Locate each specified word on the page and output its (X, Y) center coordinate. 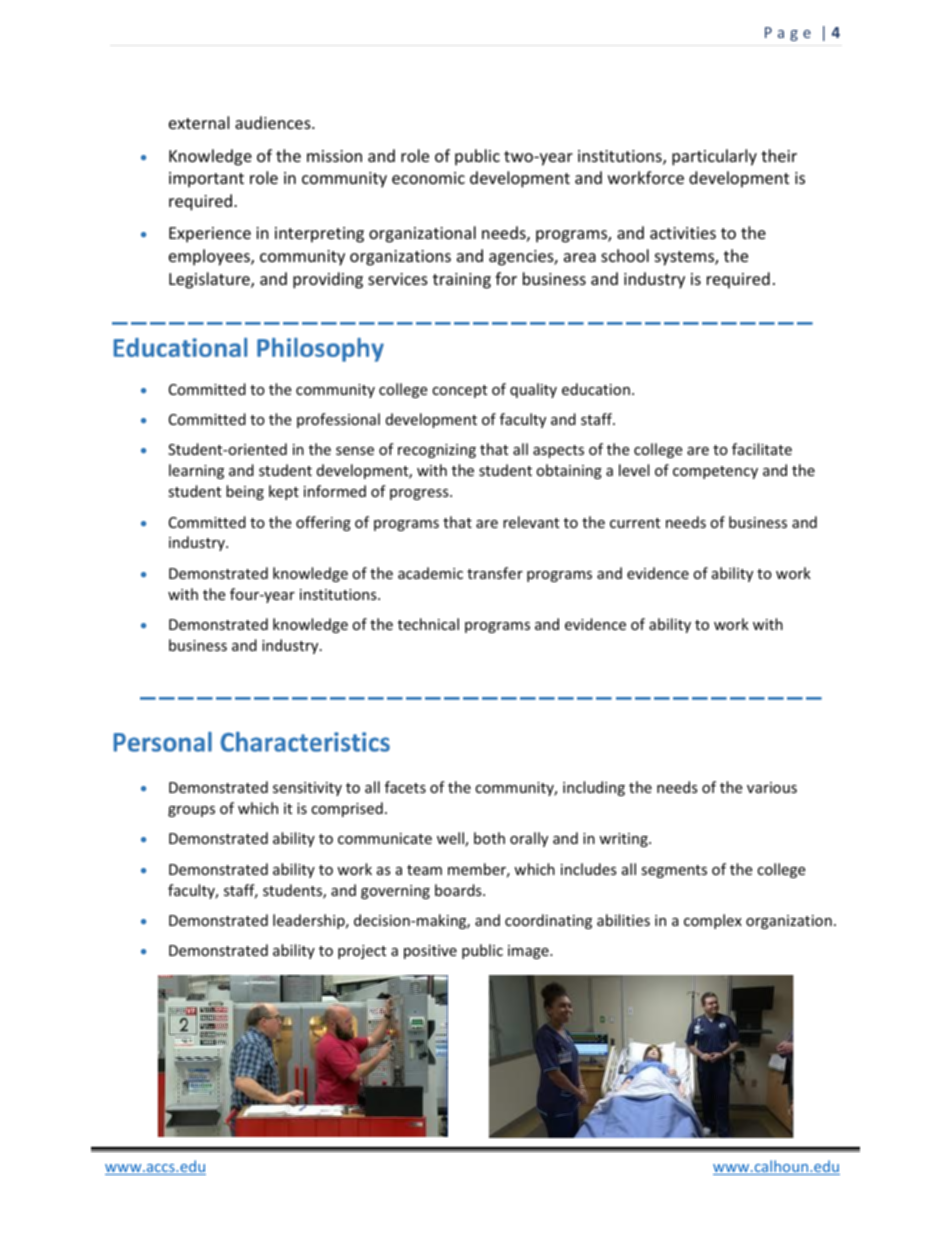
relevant (531, 522)
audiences (274, 122)
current (635, 523)
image (529, 952)
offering (323, 523)
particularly (714, 157)
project (362, 952)
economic (428, 178)
